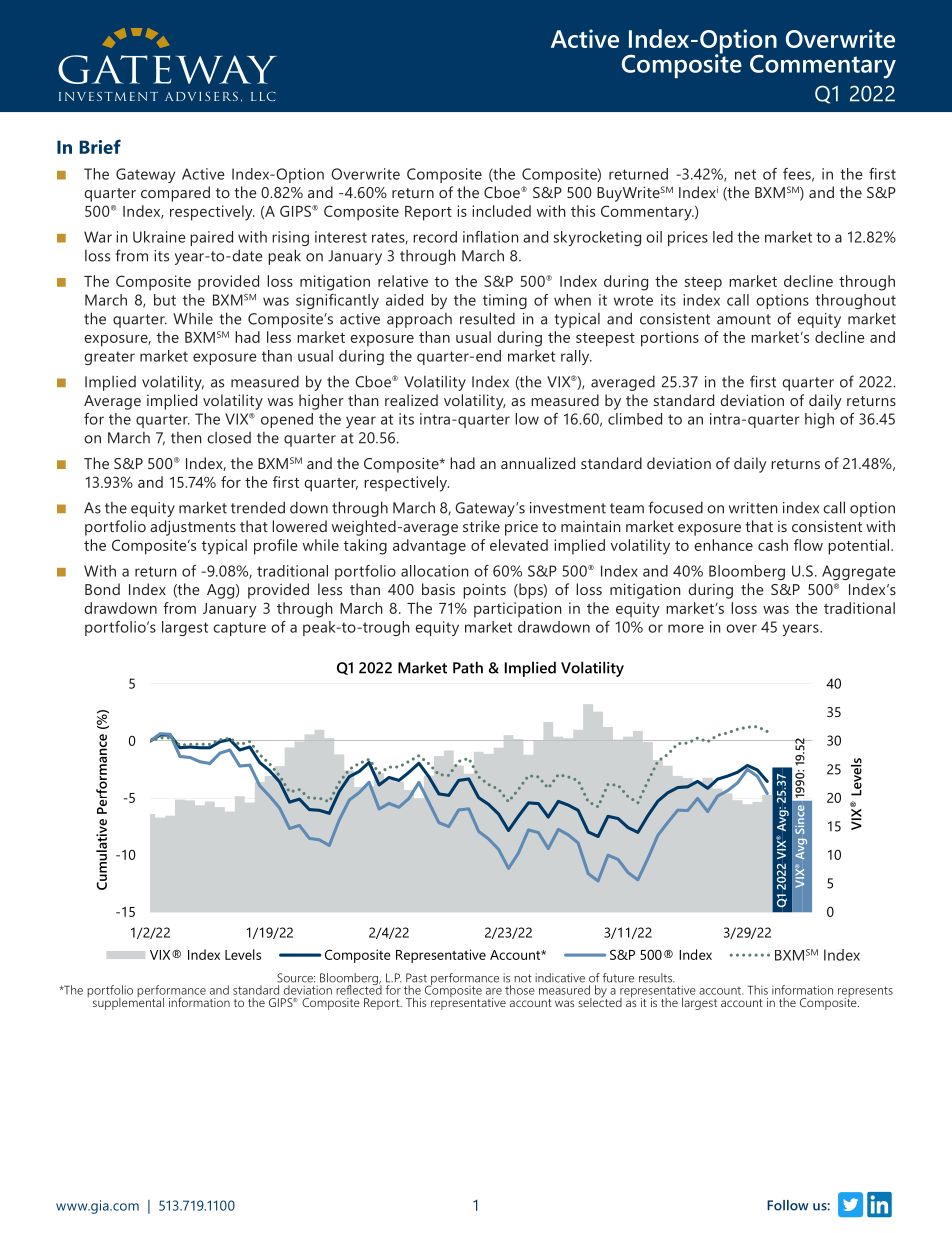 This page has width=952, height=1233. I want to click on represents, so click(865, 993).
